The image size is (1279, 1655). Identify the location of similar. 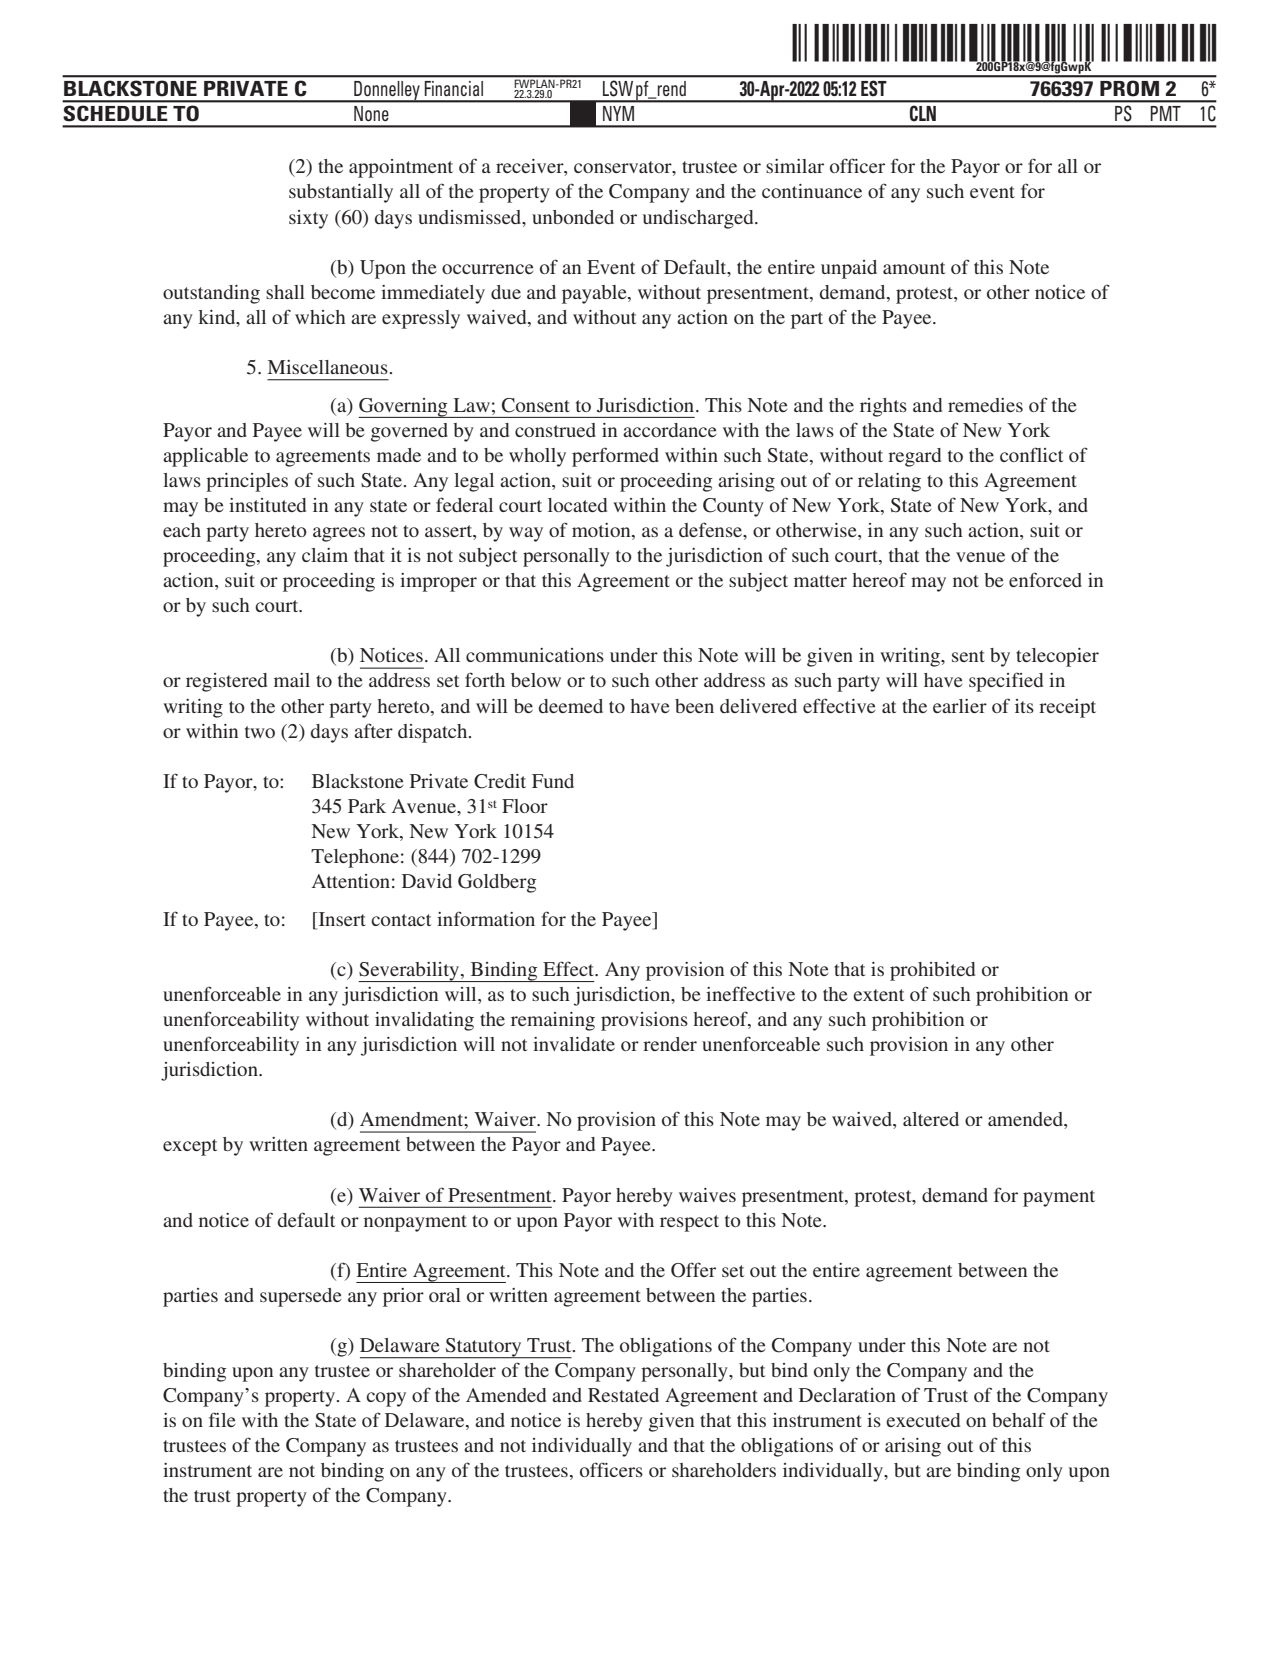
(795, 166).
